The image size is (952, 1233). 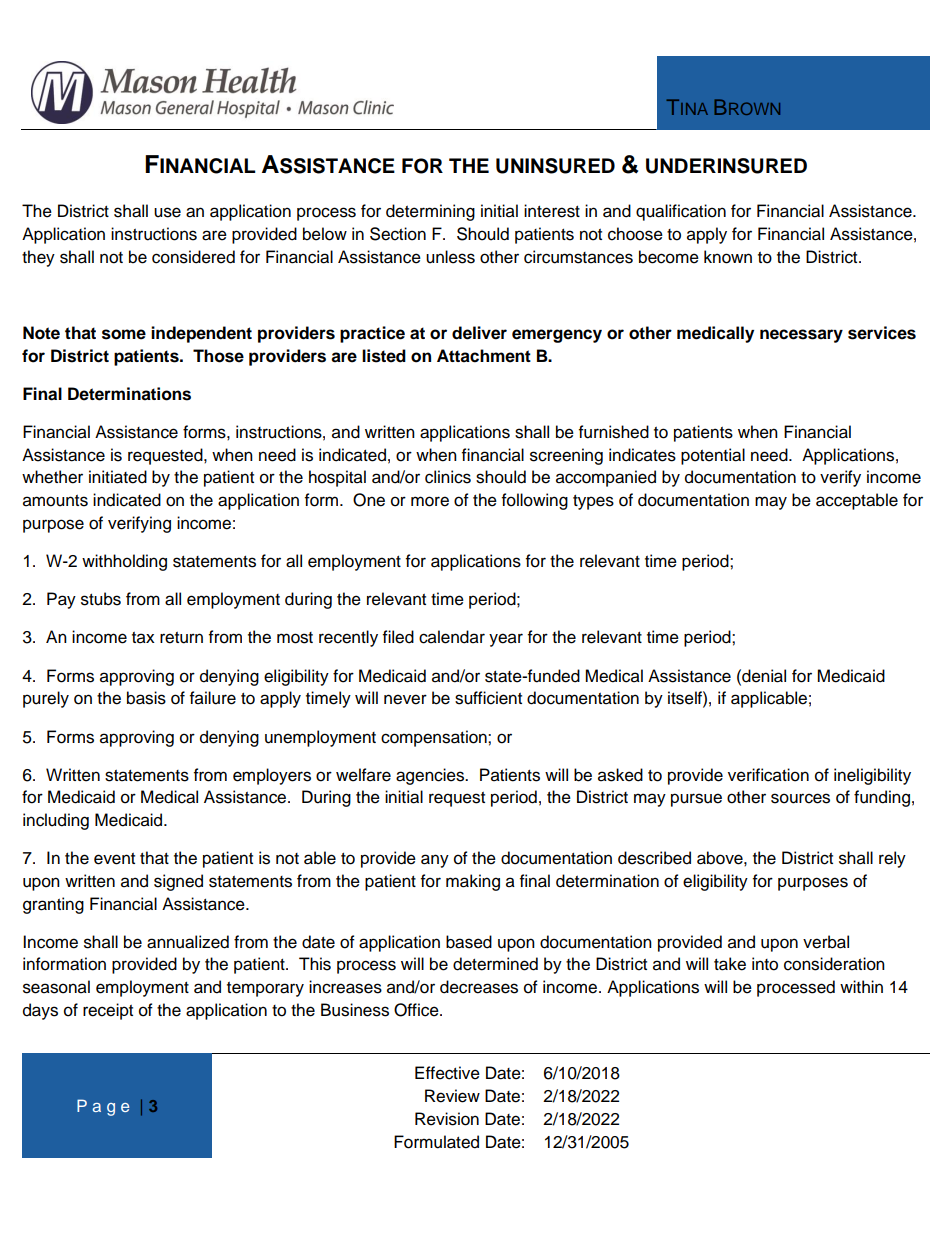 What do you see at coordinates (726, 166) in the image?
I see `UNDERINSURED` at bounding box center [726, 166].
